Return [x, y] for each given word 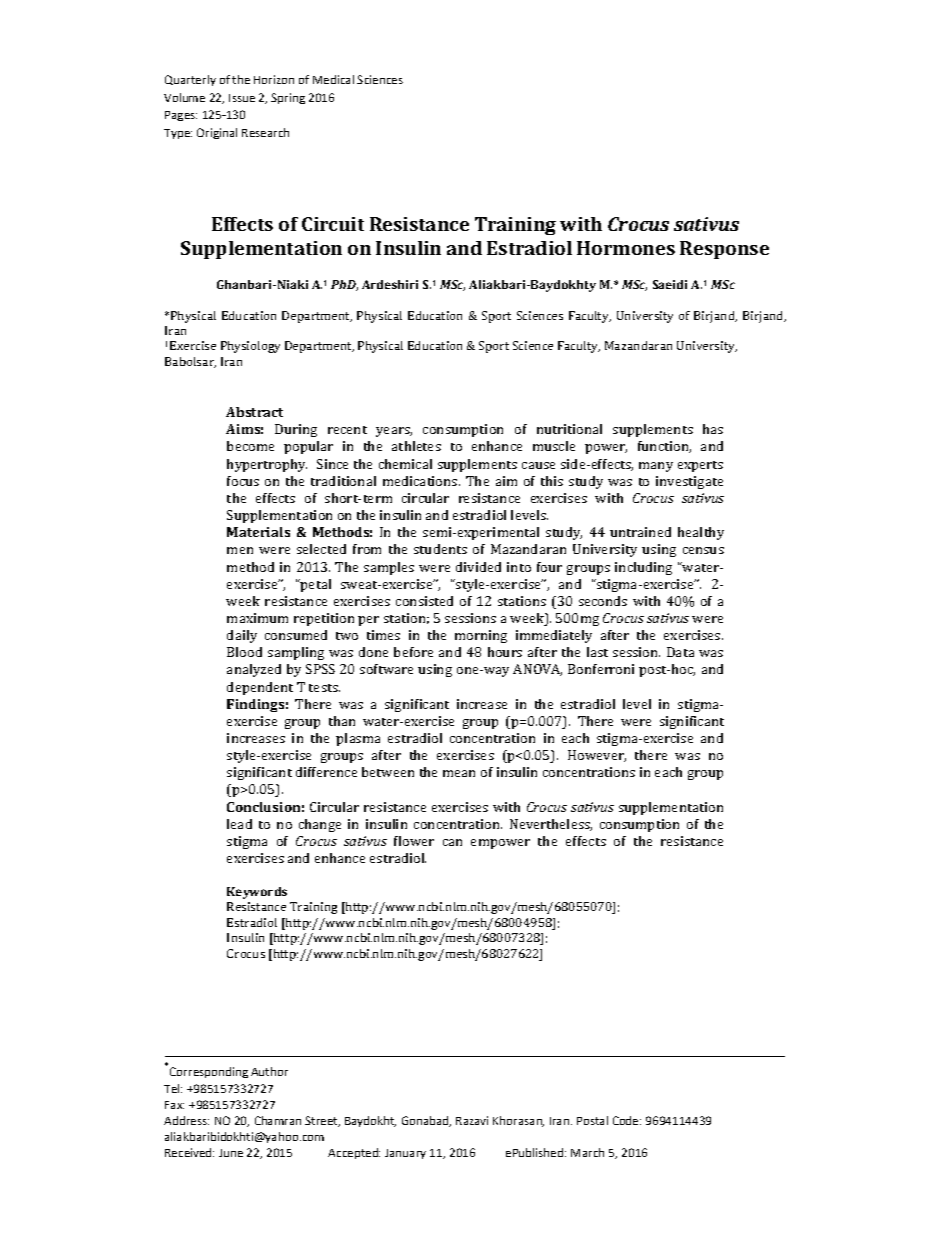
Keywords [257, 893]
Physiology [250, 347]
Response [724, 250]
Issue [242, 98]
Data [680, 652]
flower [414, 841]
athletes [416, 446]
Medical [333, 79]
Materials [258, 532]
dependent [260, 688]
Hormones [626, 248]
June [231, 1153]
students [440, 549]
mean [459, 773]
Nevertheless [551, 825]
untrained [640, 532]
